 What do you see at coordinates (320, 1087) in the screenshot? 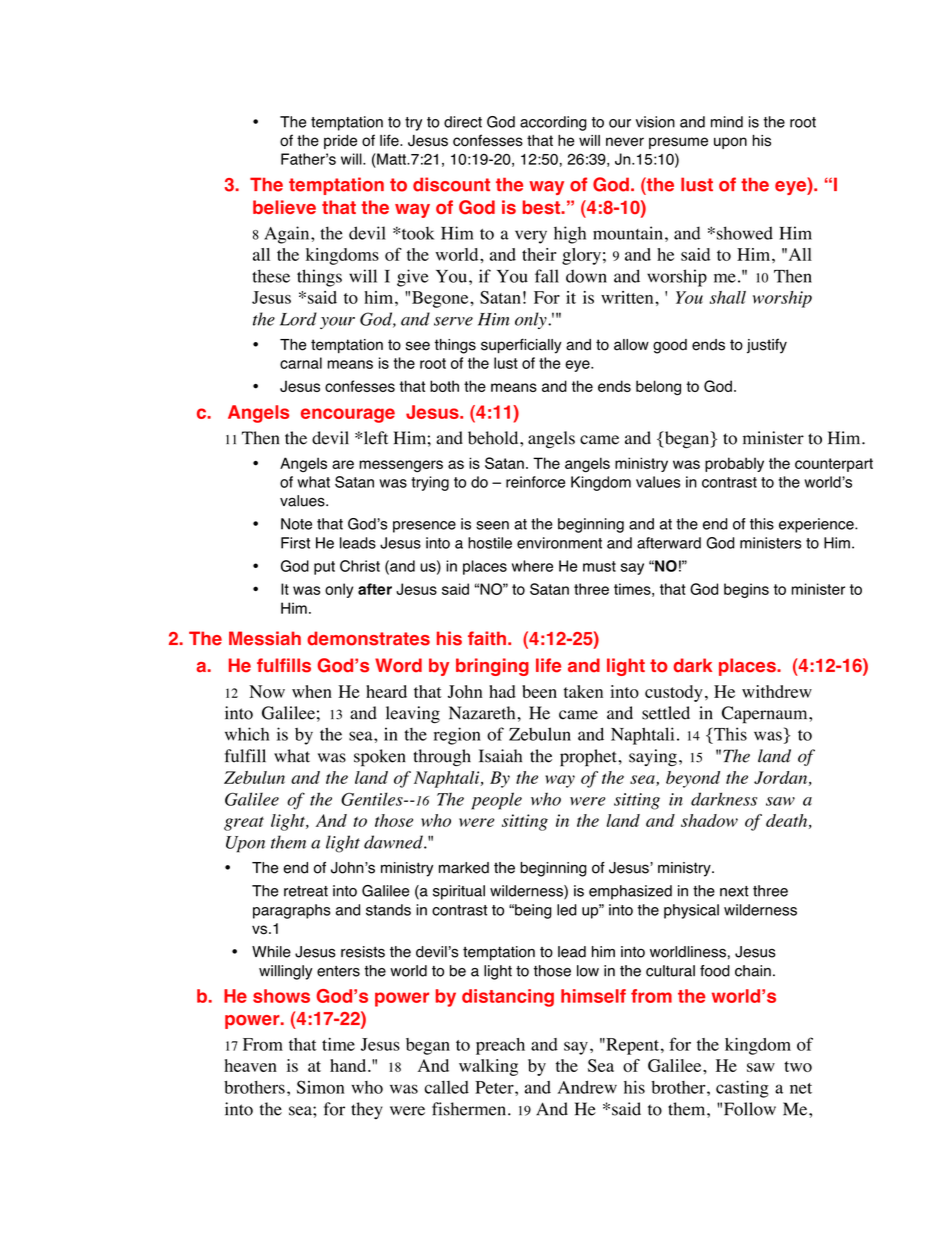
I see `Simon` at bounding box center [320, 1087].
